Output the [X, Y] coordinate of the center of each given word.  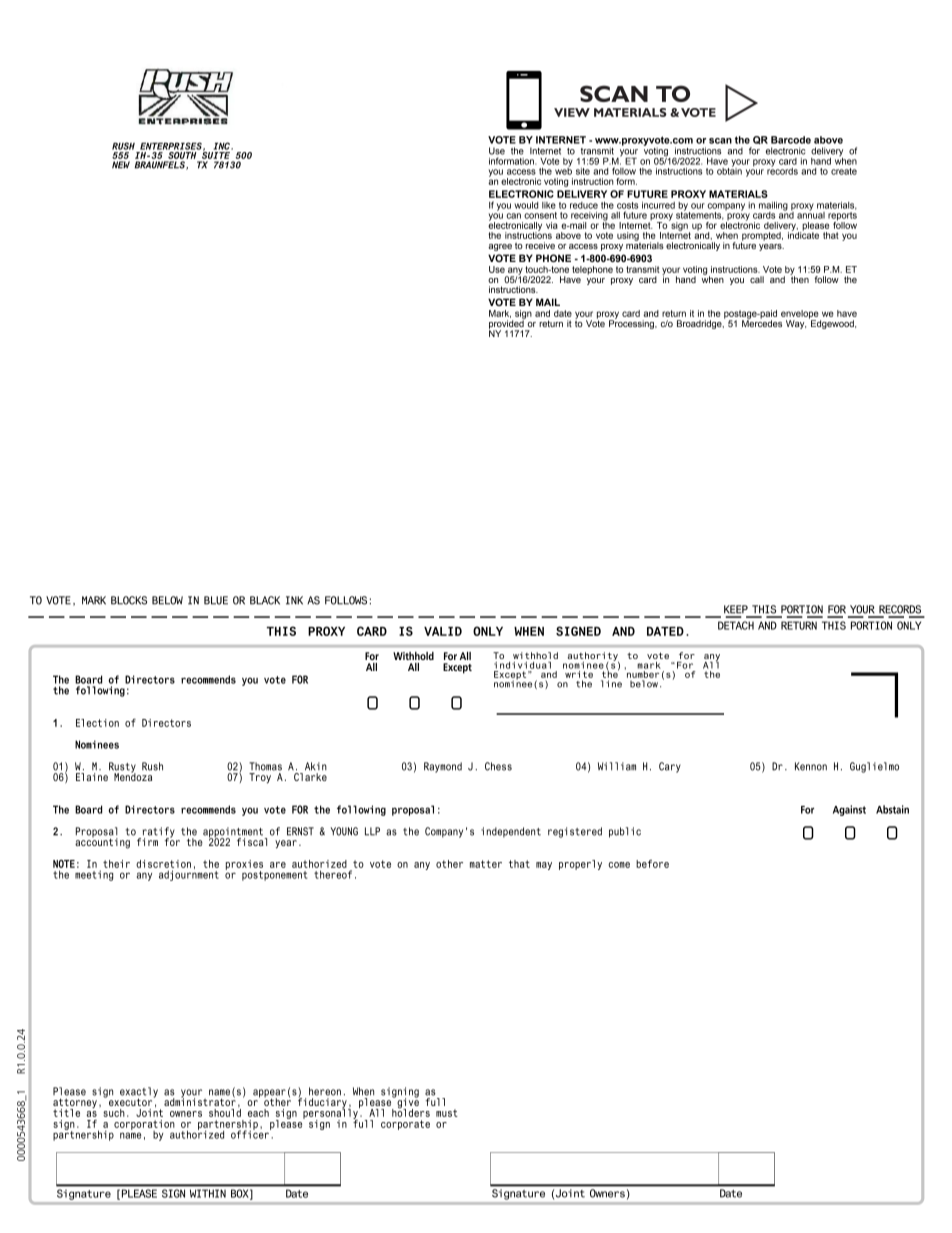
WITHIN [208, 1194]
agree [500, 247]
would [526, 205]
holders [411, 1112]
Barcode [791, 140]
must [447, 1113]
